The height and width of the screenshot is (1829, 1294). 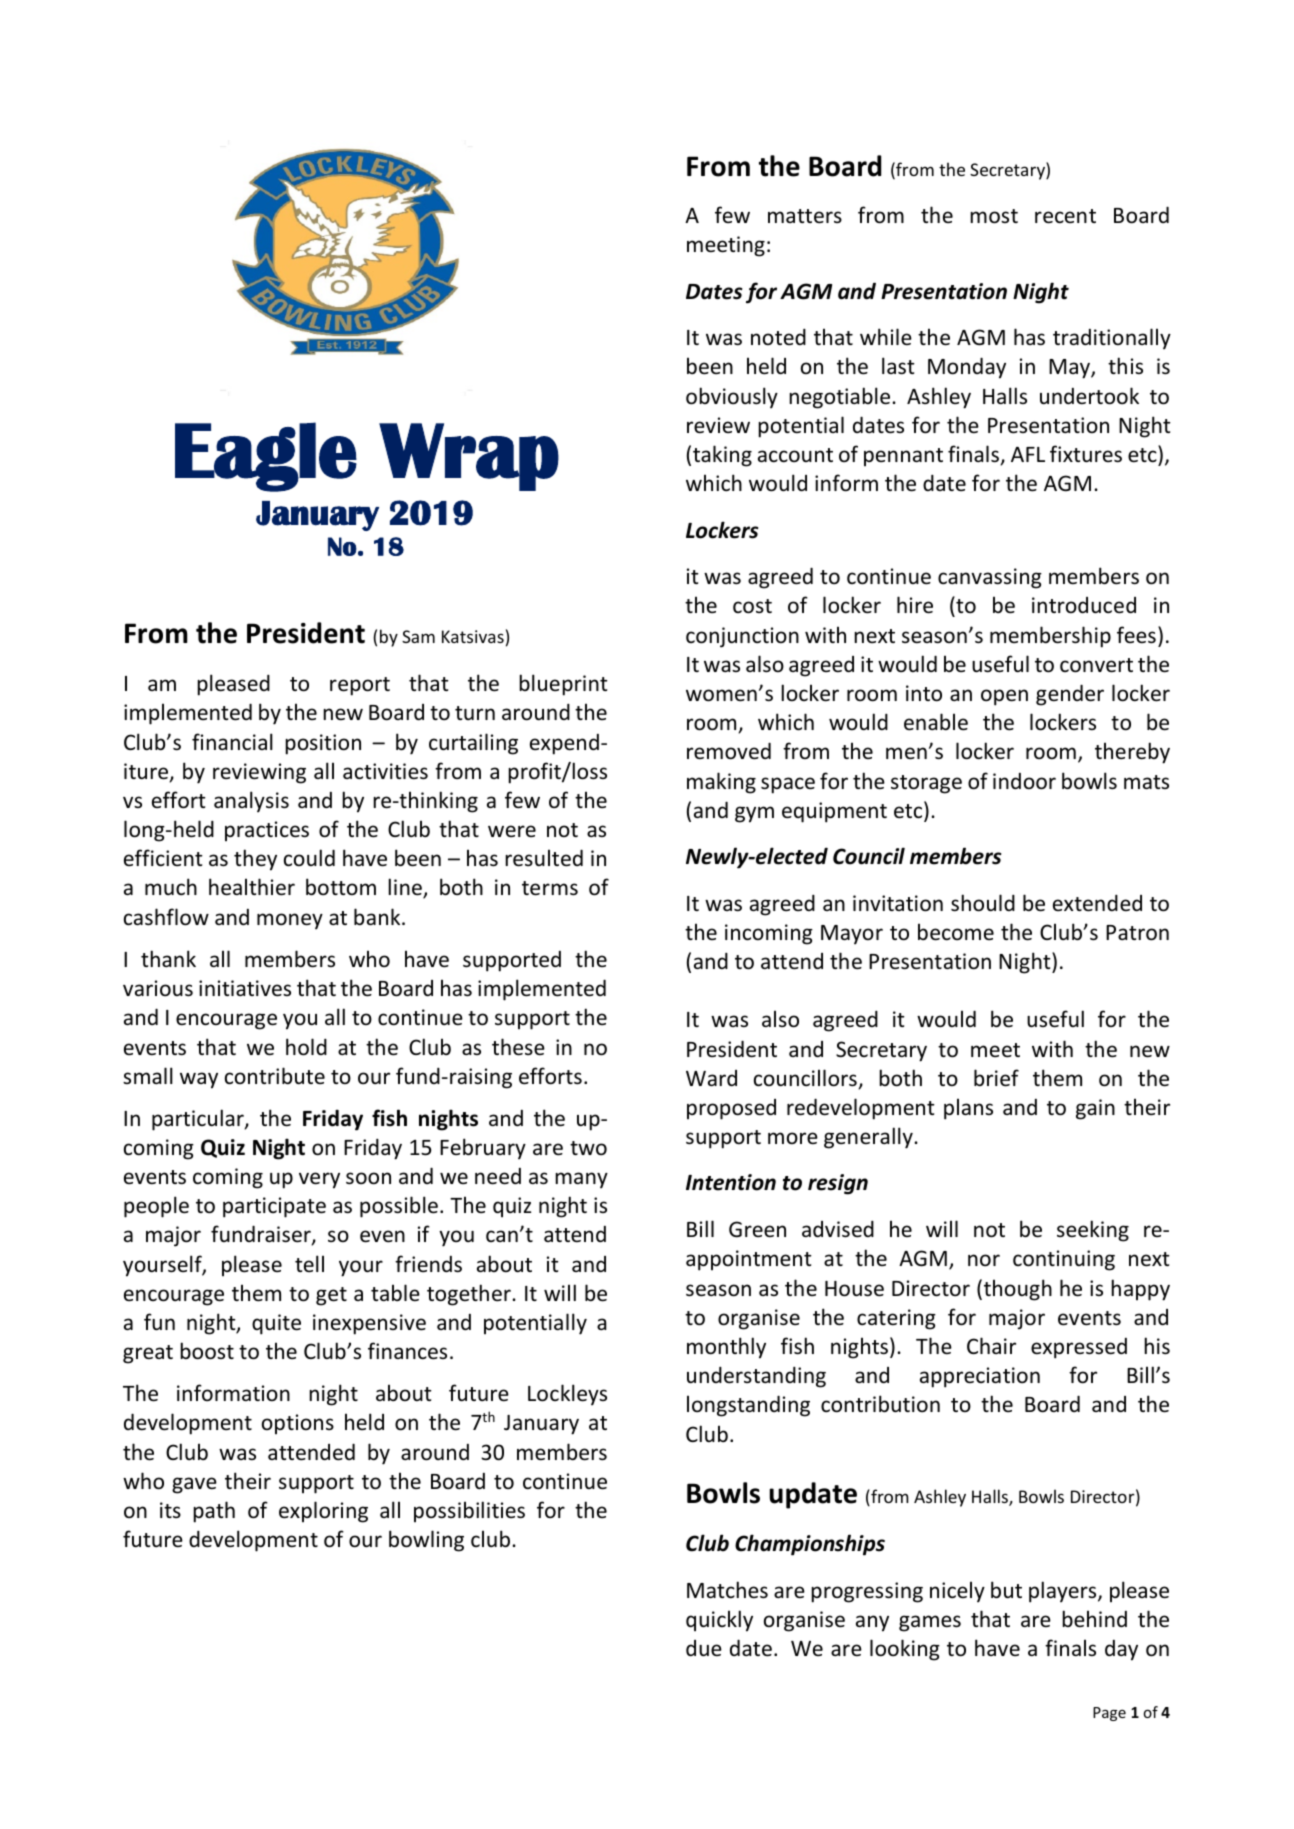 I want to click on become, so click(x=956, y=932).
